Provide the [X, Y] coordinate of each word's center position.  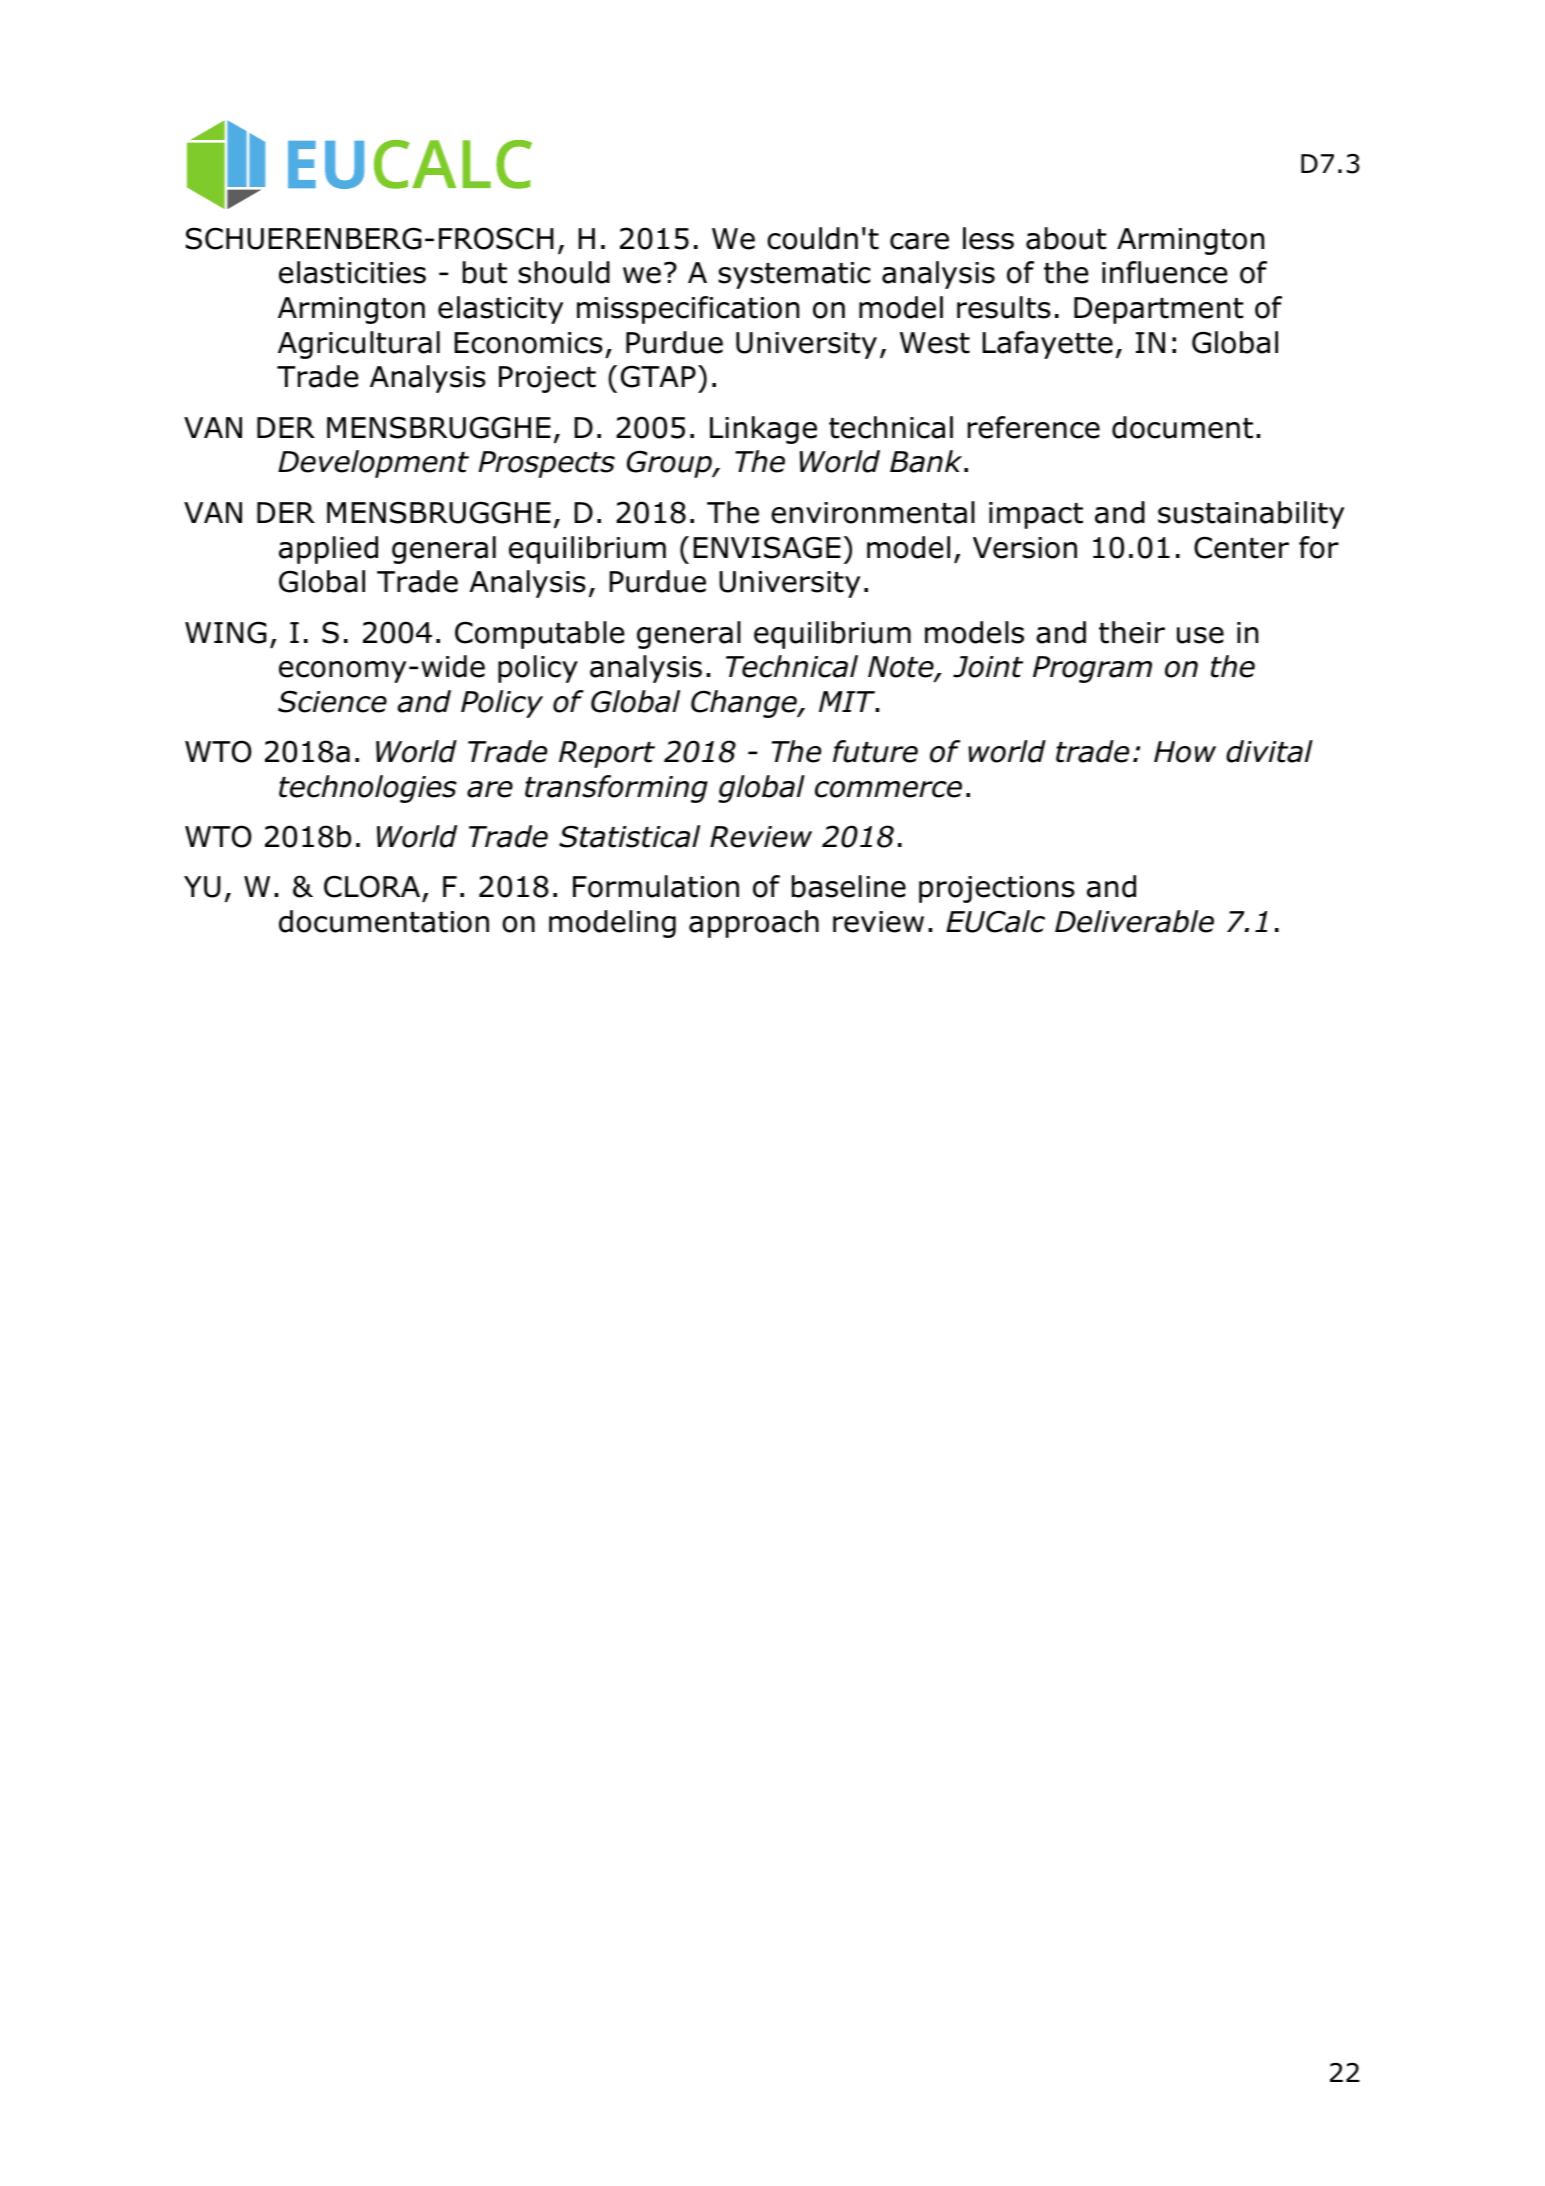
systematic [794, 275]
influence [1164, 272]
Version [1025, 548]
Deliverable [1134, 921]
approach [754, 924]
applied [328, 550]
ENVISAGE [767, 547]
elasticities [352, 272]
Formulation [656, 886]
